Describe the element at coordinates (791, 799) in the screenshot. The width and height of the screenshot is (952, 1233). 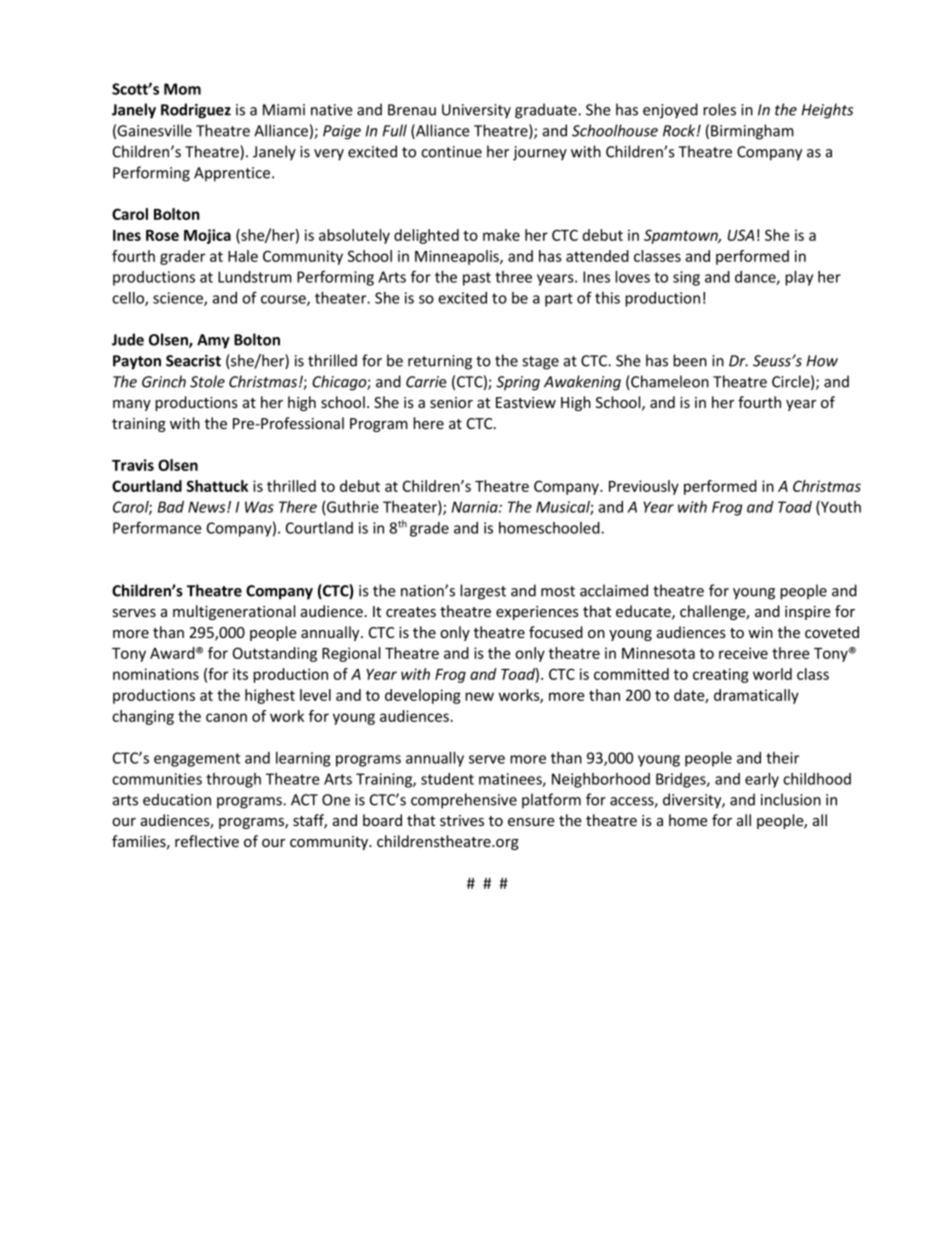
I see `inclusion` at that location.
